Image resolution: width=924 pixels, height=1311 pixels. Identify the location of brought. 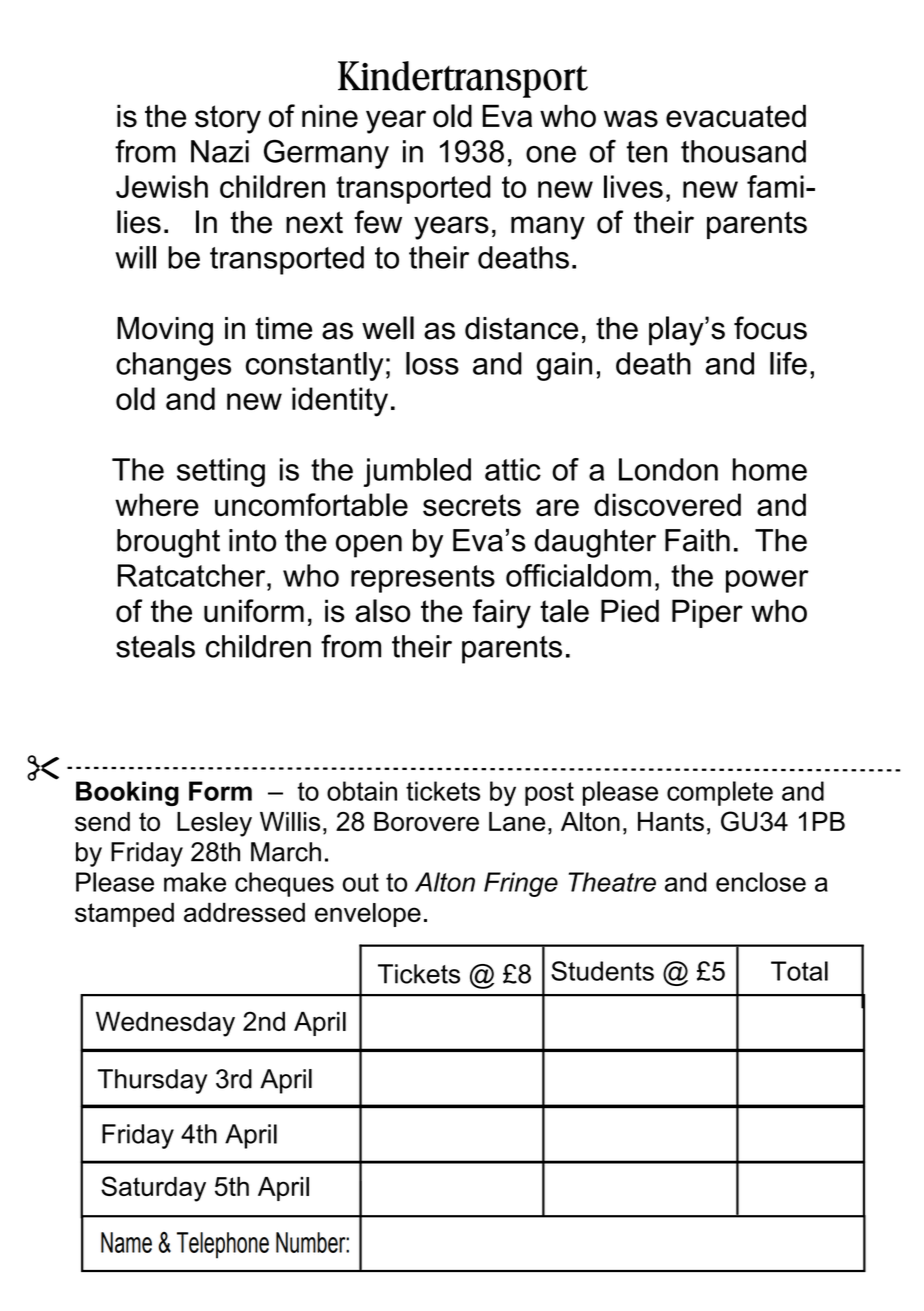
(168, 543).
